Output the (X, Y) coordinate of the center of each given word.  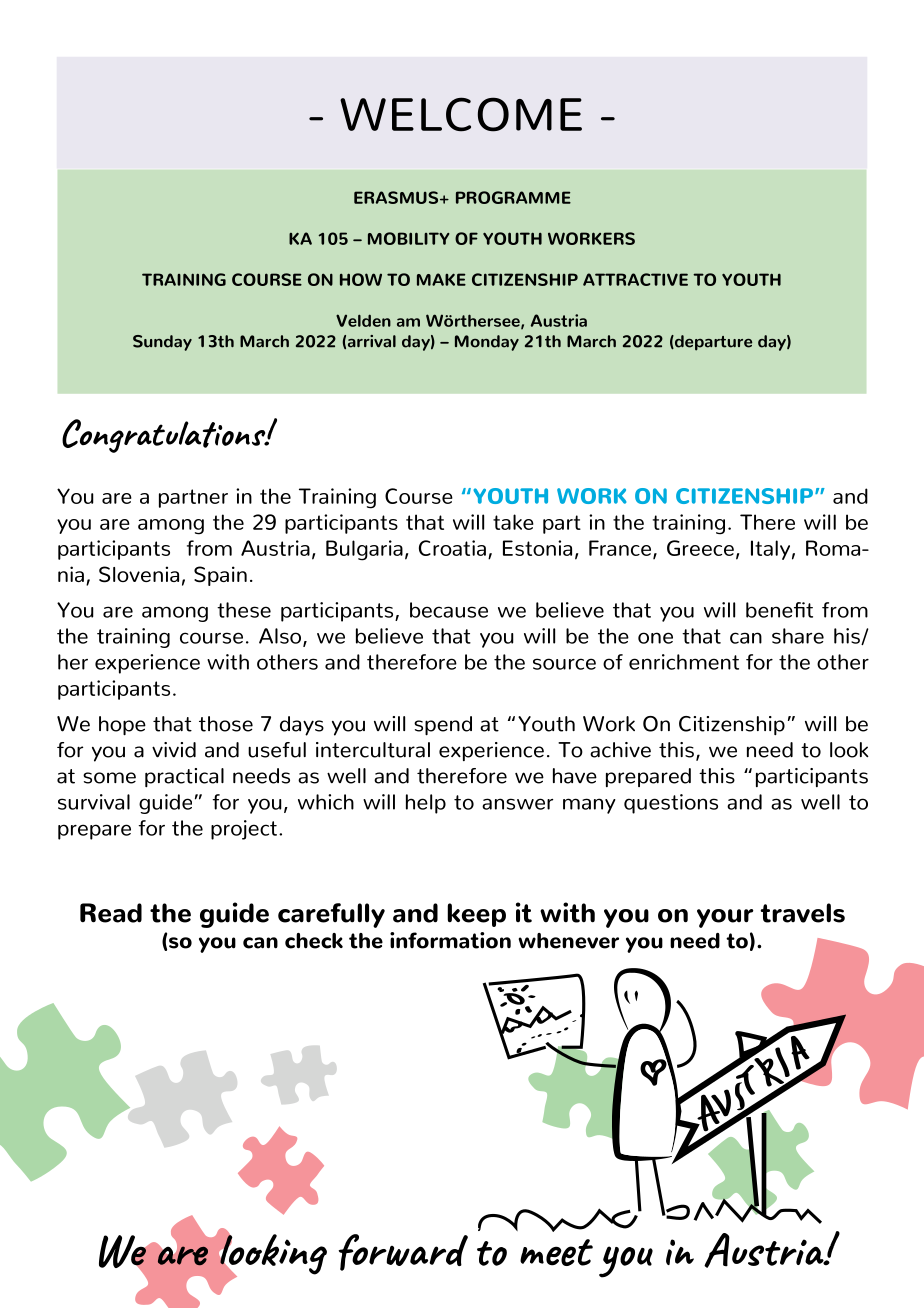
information (450, 940)
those (226, 724)
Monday (487, 343)
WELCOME (461, 114)
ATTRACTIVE (635, 279)
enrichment (684, 662)
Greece (700, 548)
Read (111, 913)
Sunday (162, 343)
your (725, 918)
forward (403, 1252)
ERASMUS (397, 197)
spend (443, 726)
